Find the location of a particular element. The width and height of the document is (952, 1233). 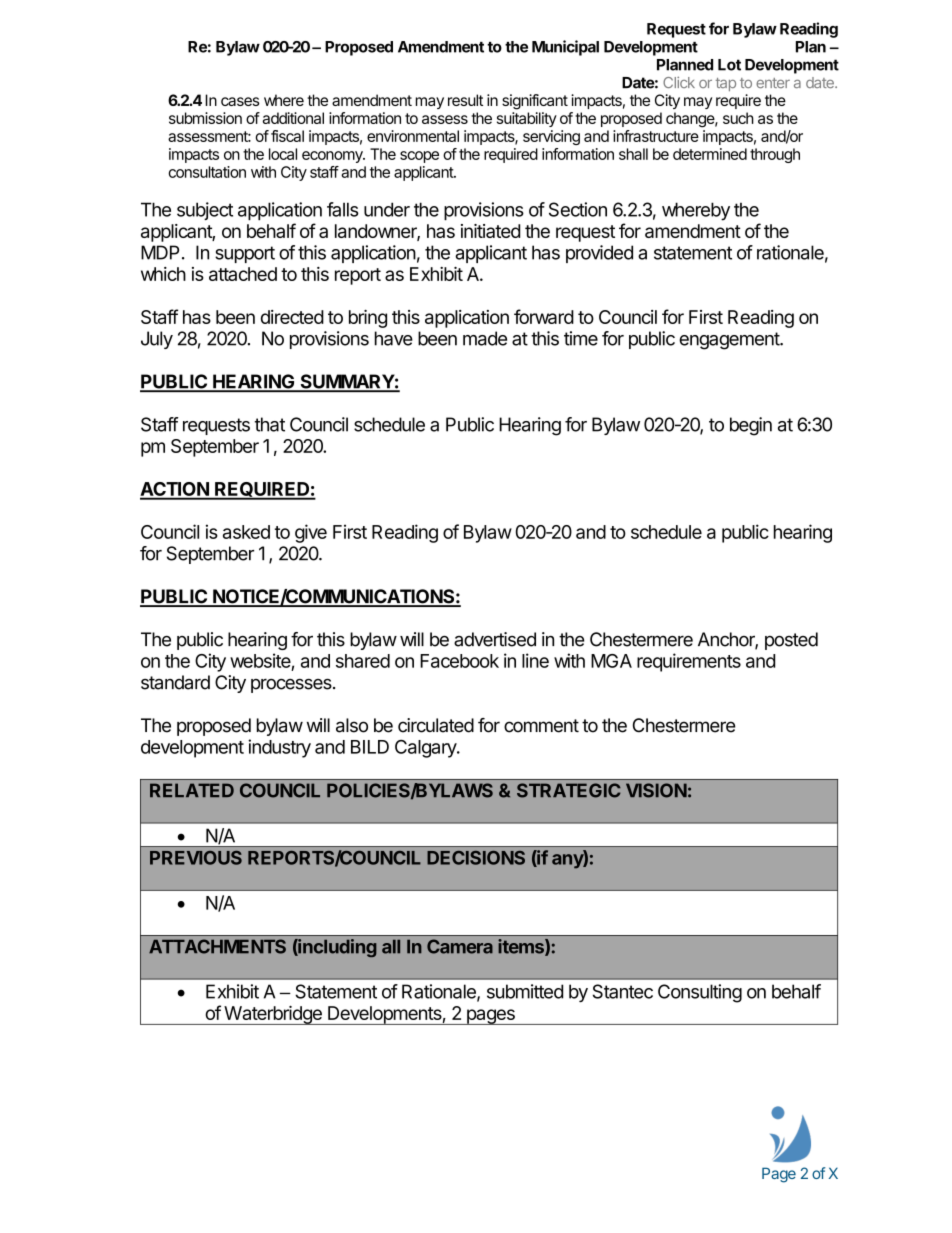

ATTACHMENTS is located at coordinates (217, 946).
